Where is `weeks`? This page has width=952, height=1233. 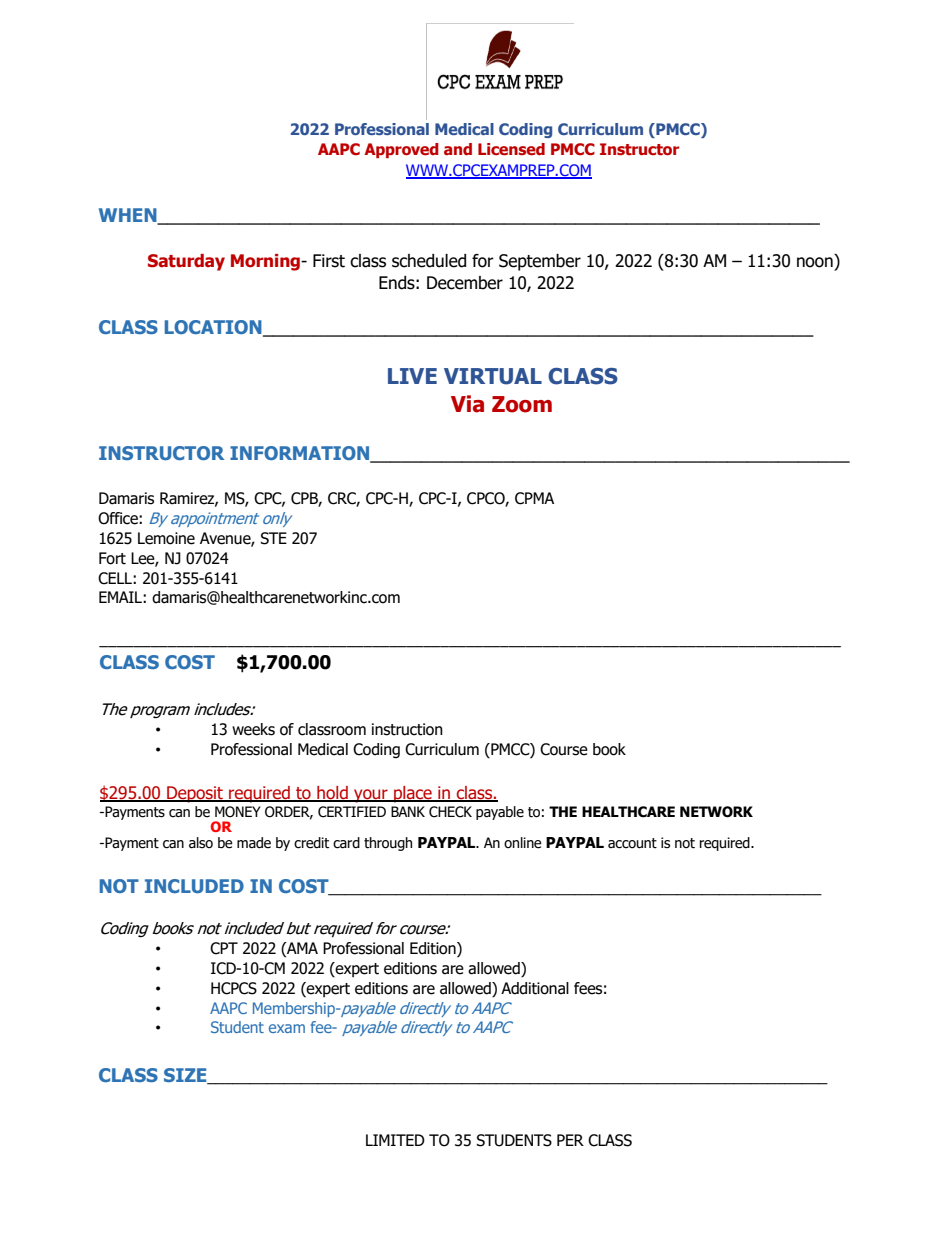 weeks is located at coordinates (253, 729).
